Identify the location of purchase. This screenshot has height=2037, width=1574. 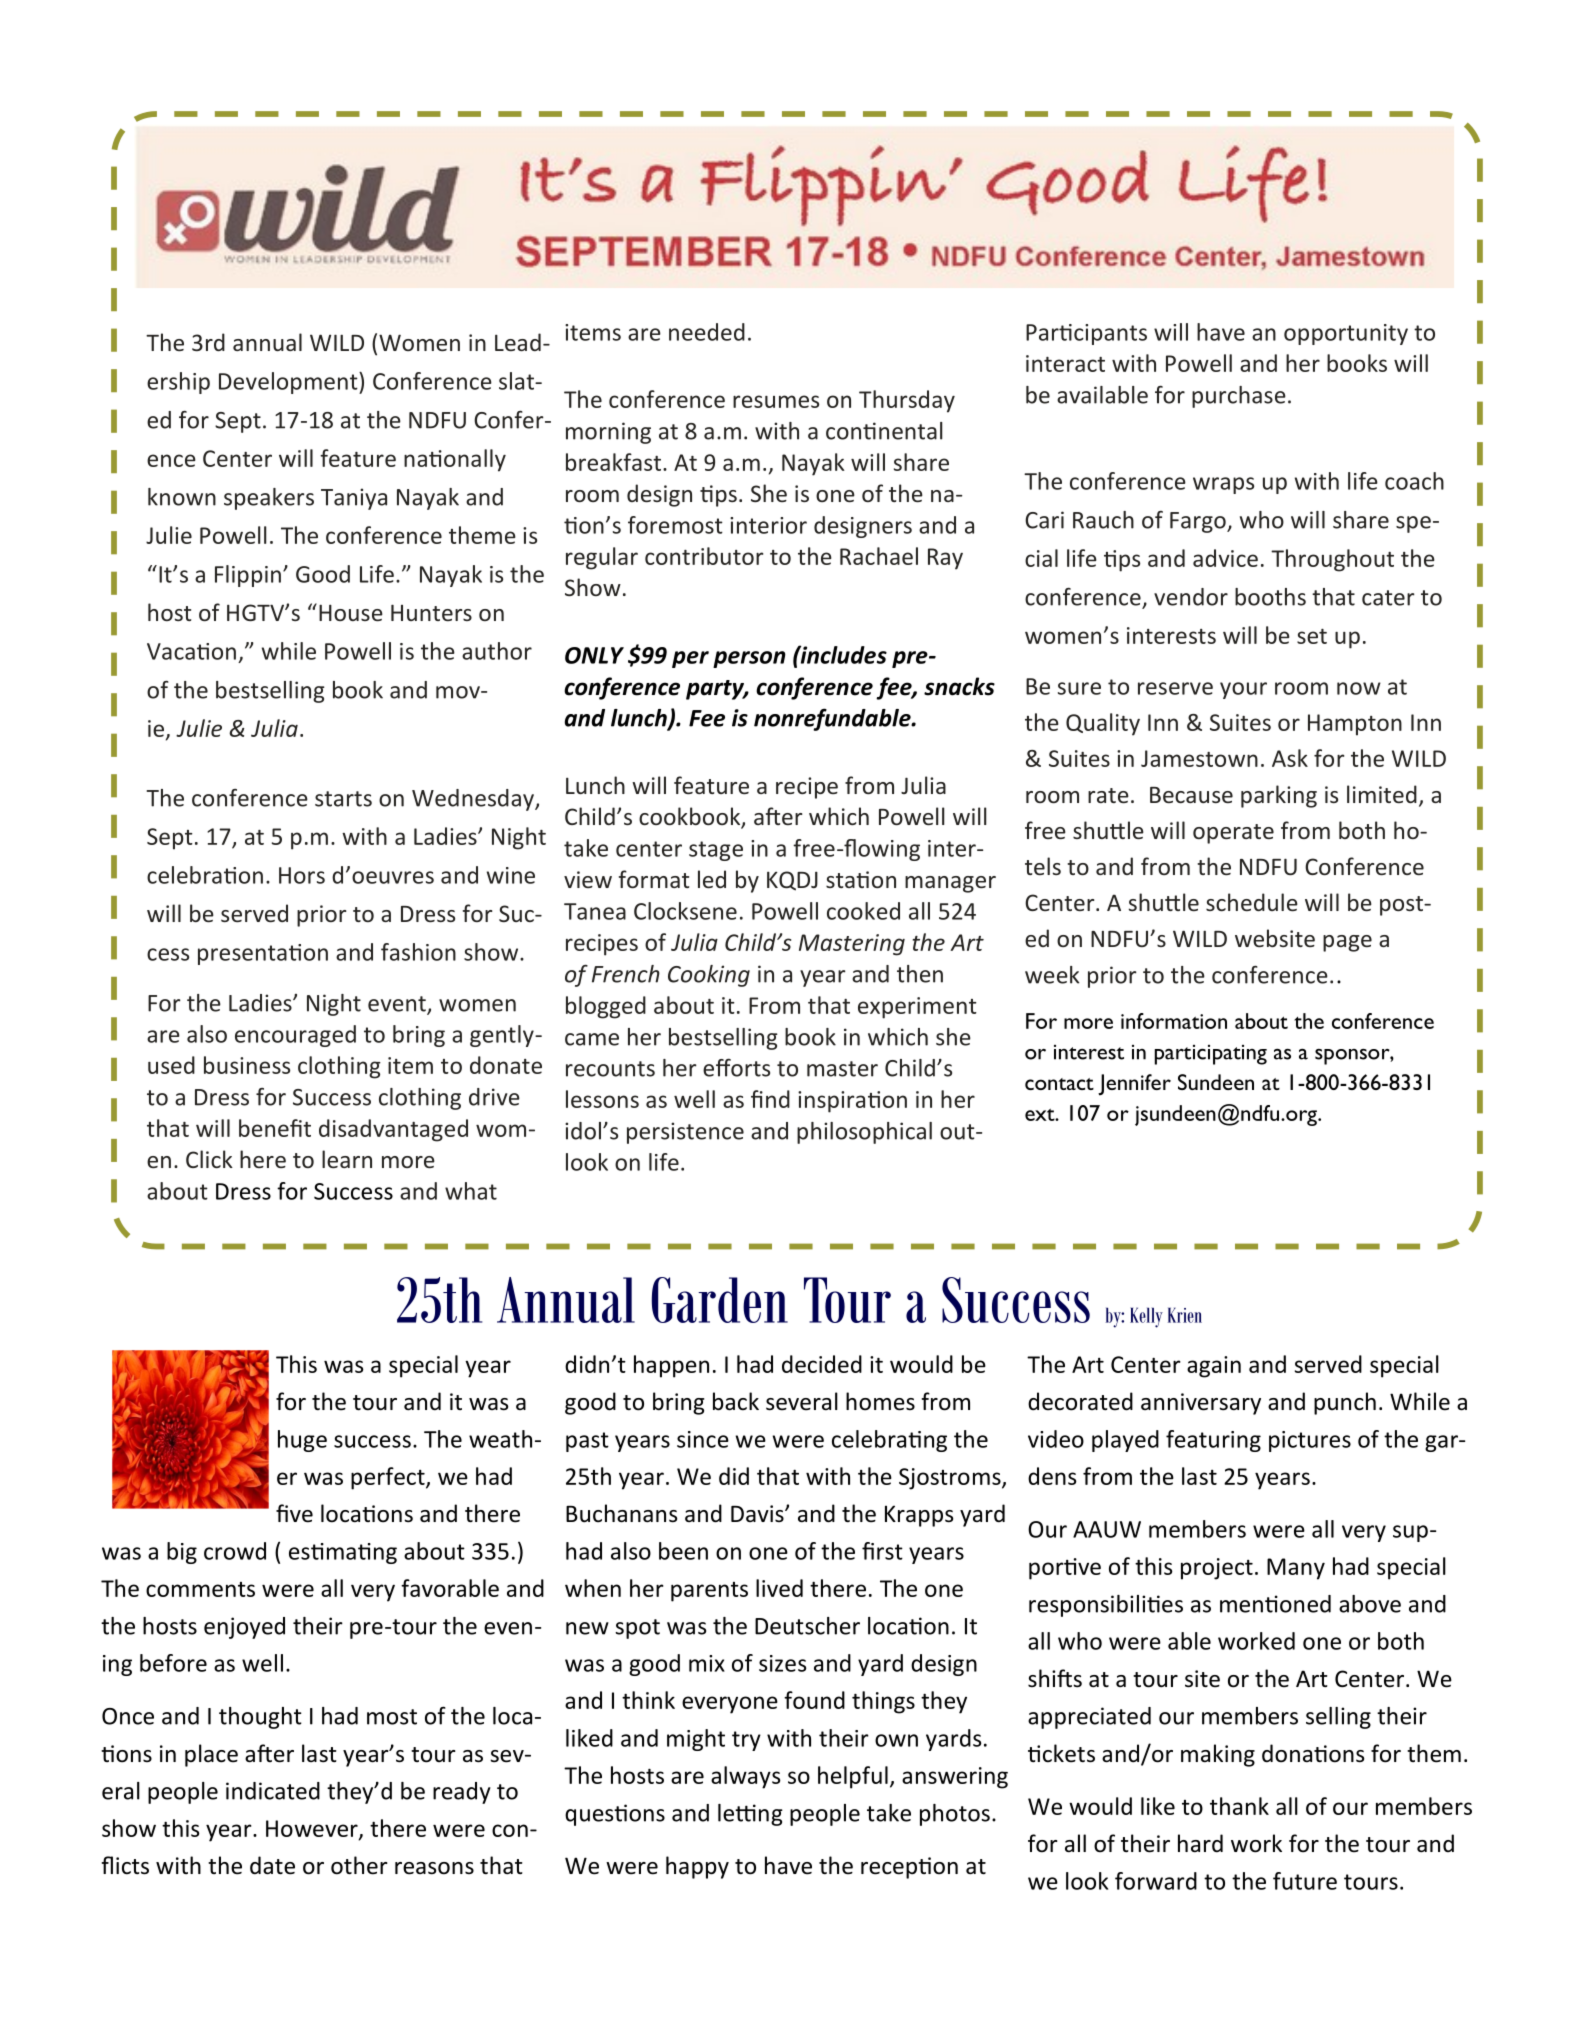
(1239, 397).
